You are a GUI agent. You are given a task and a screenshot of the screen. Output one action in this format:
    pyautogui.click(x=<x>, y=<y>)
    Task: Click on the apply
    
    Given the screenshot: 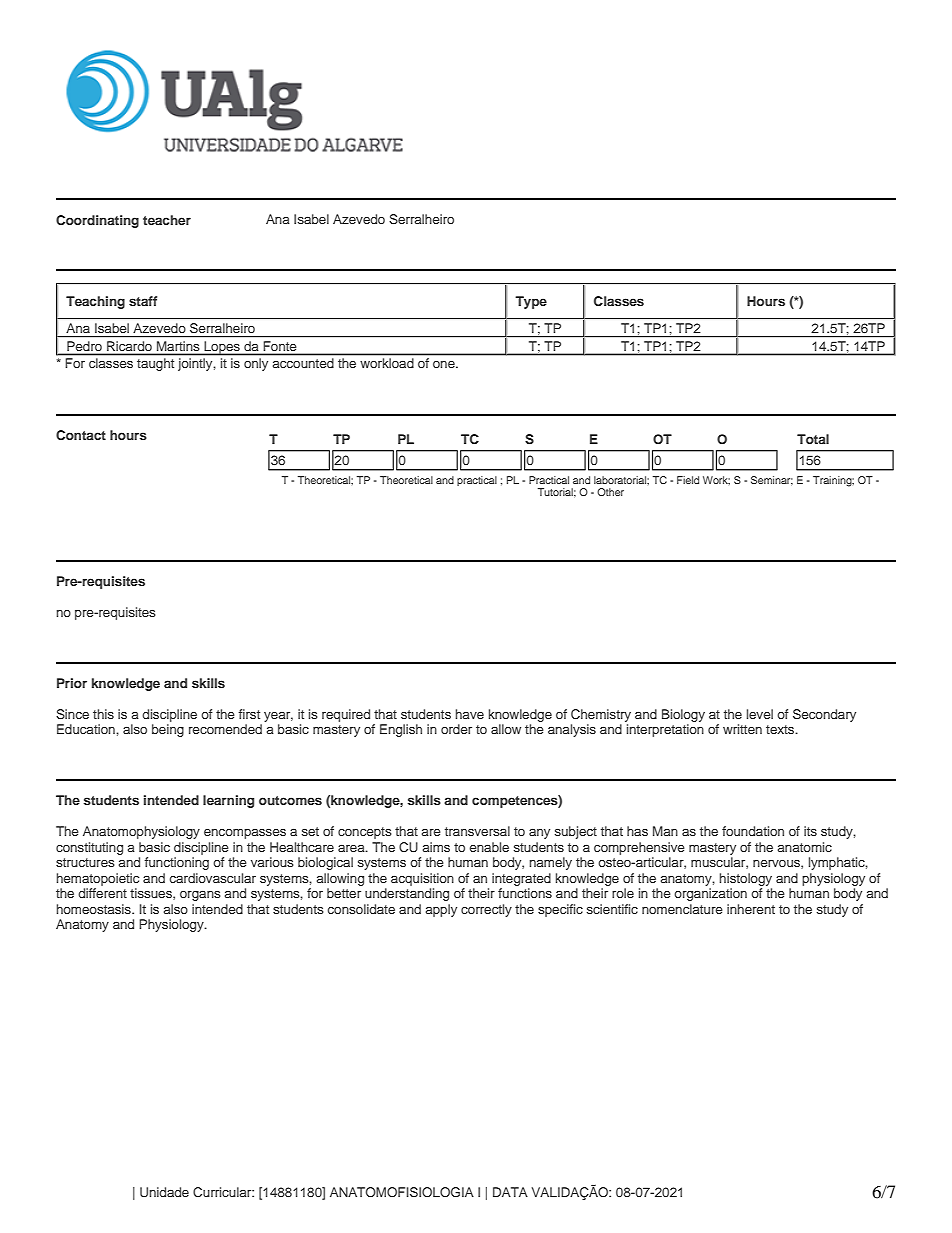 What is the action you would take?
    pyautogui.click(x=441, y=910)
